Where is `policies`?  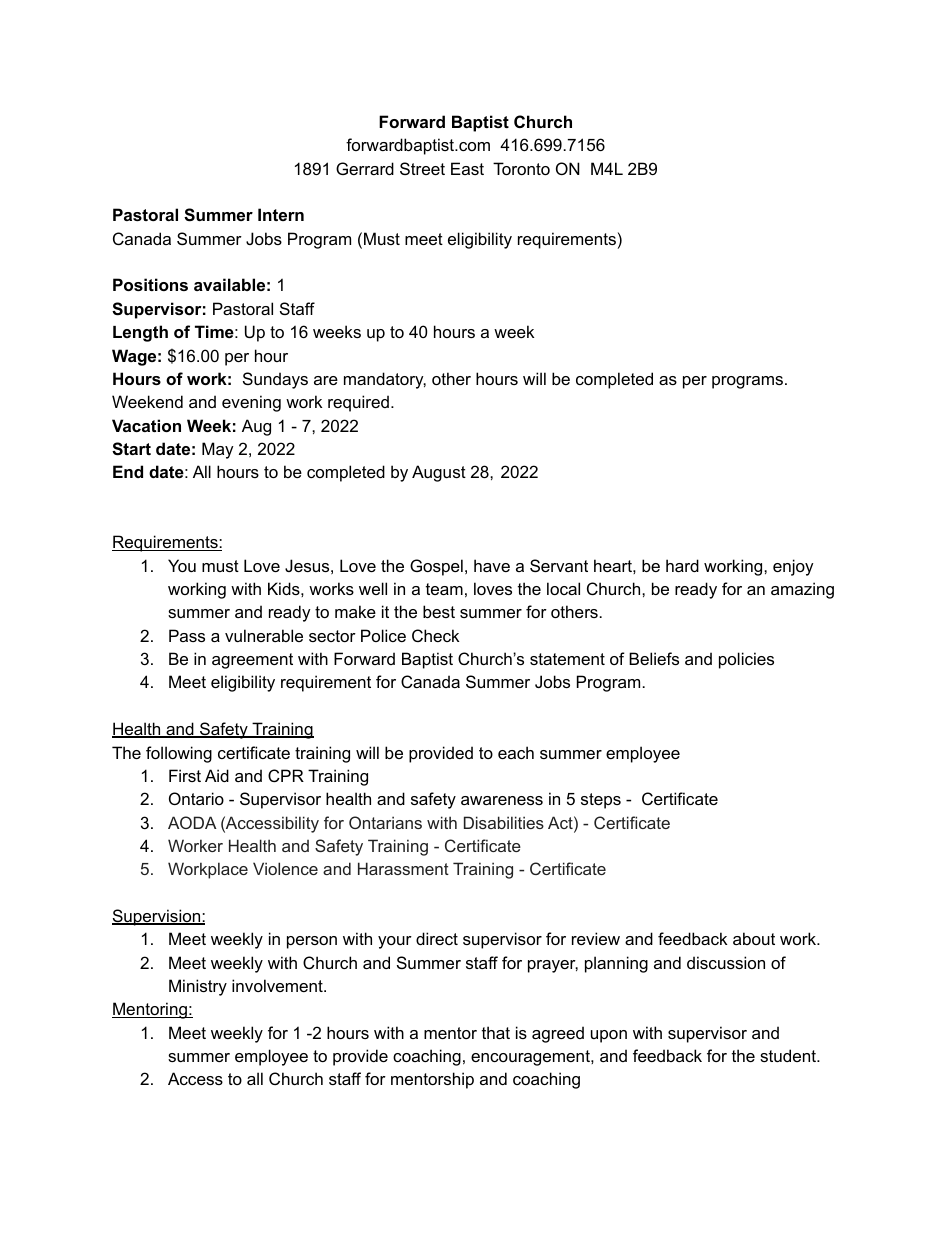
policies is located at coordinates (746, 660).
